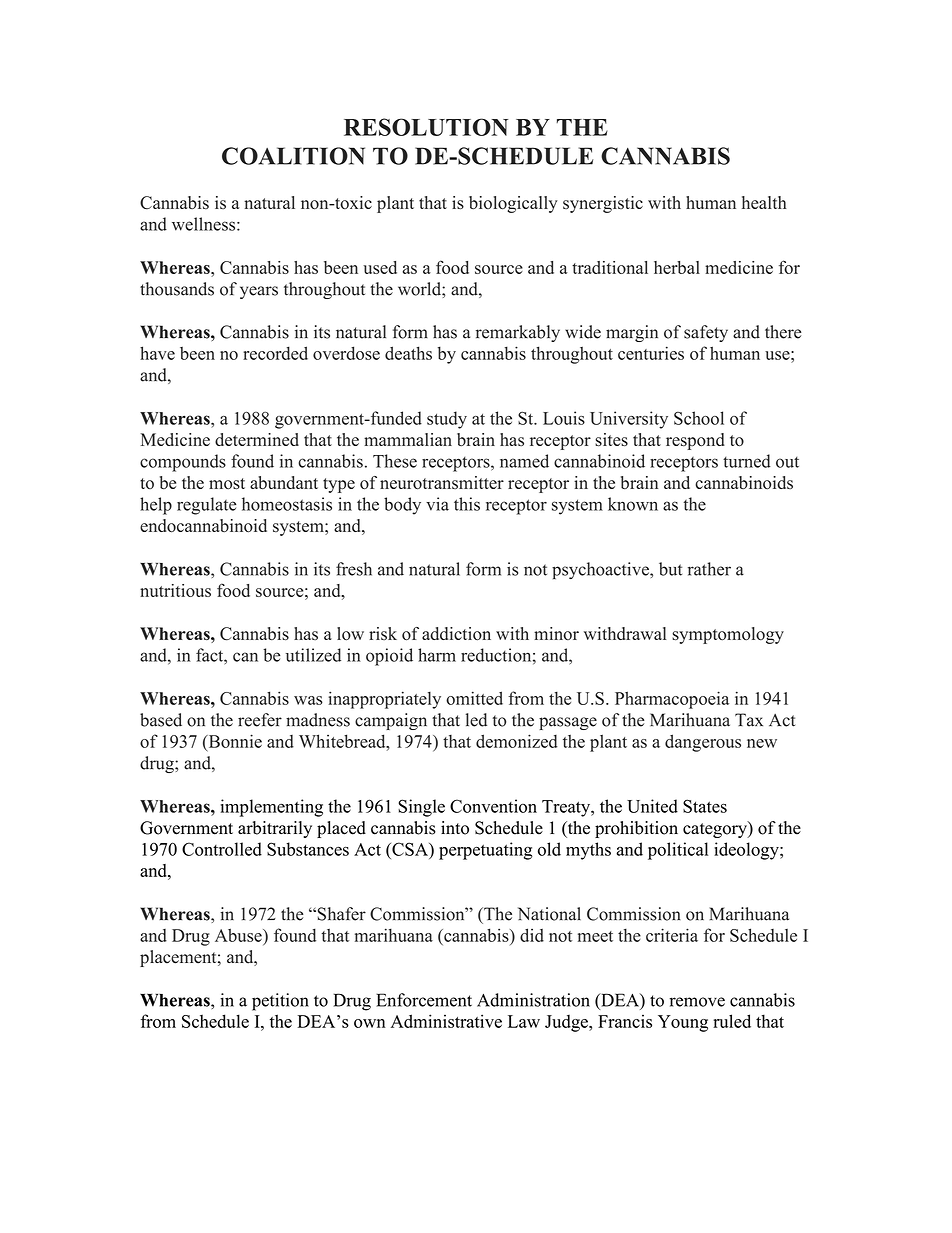 The height and width of the document is (1233, 952). Describe the element at coordinates (280, 1002) in the document. I see `petition` at that location.
